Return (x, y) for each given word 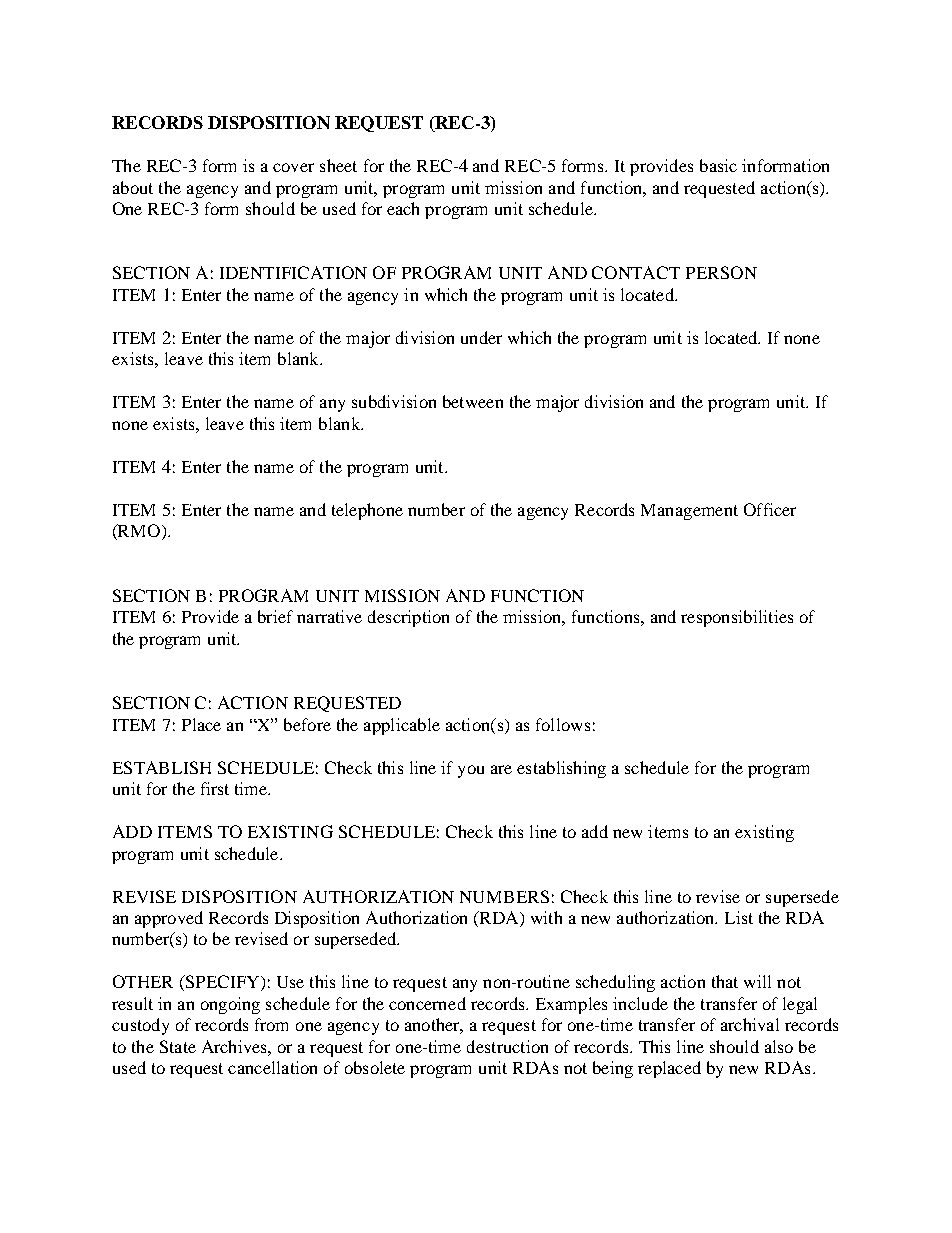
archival (750, 1024)
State (178, 1046)
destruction (507, 1046)
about (133, 187)
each (403, 208)
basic (718, 165)
